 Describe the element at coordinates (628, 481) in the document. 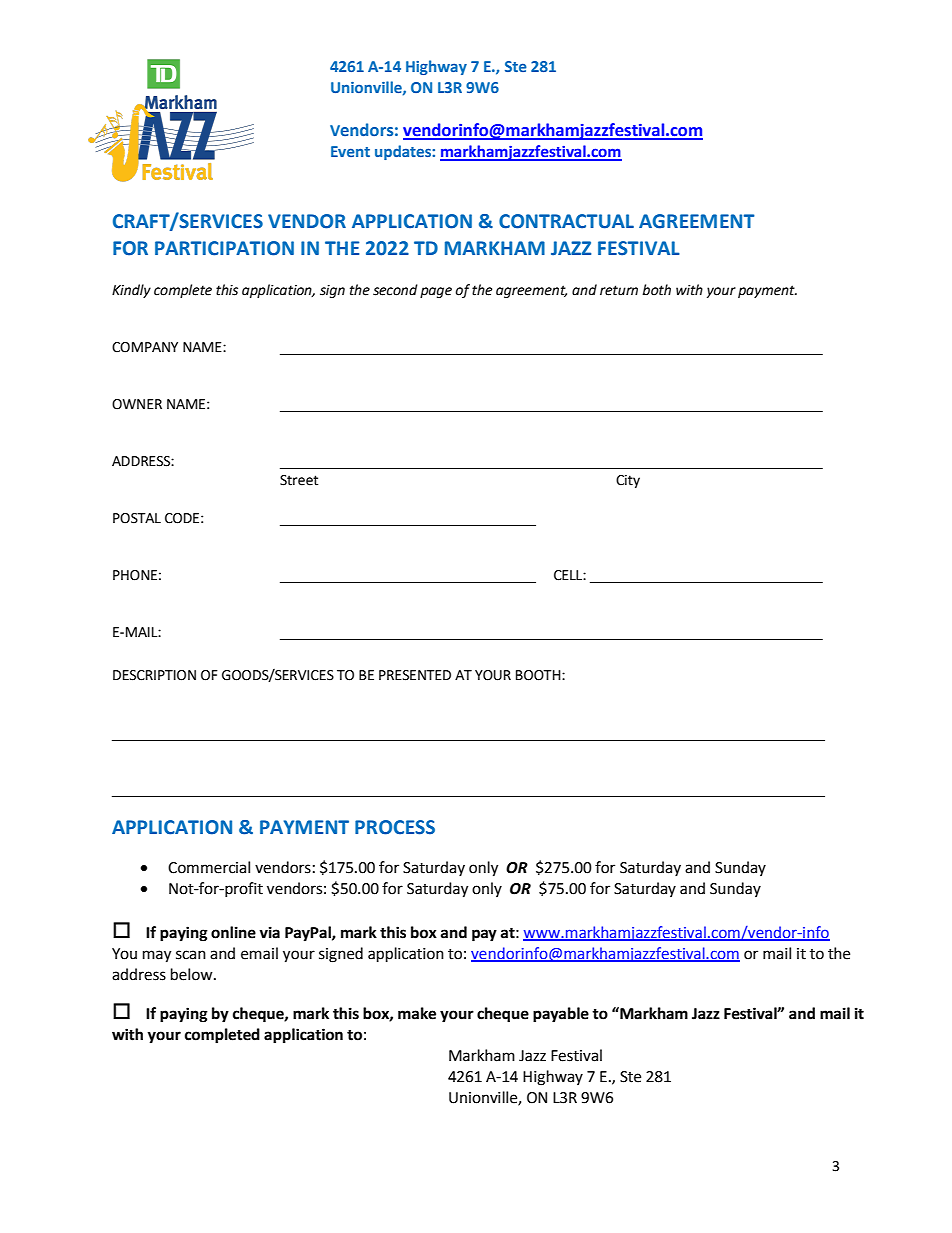

I see `City` at that location.
